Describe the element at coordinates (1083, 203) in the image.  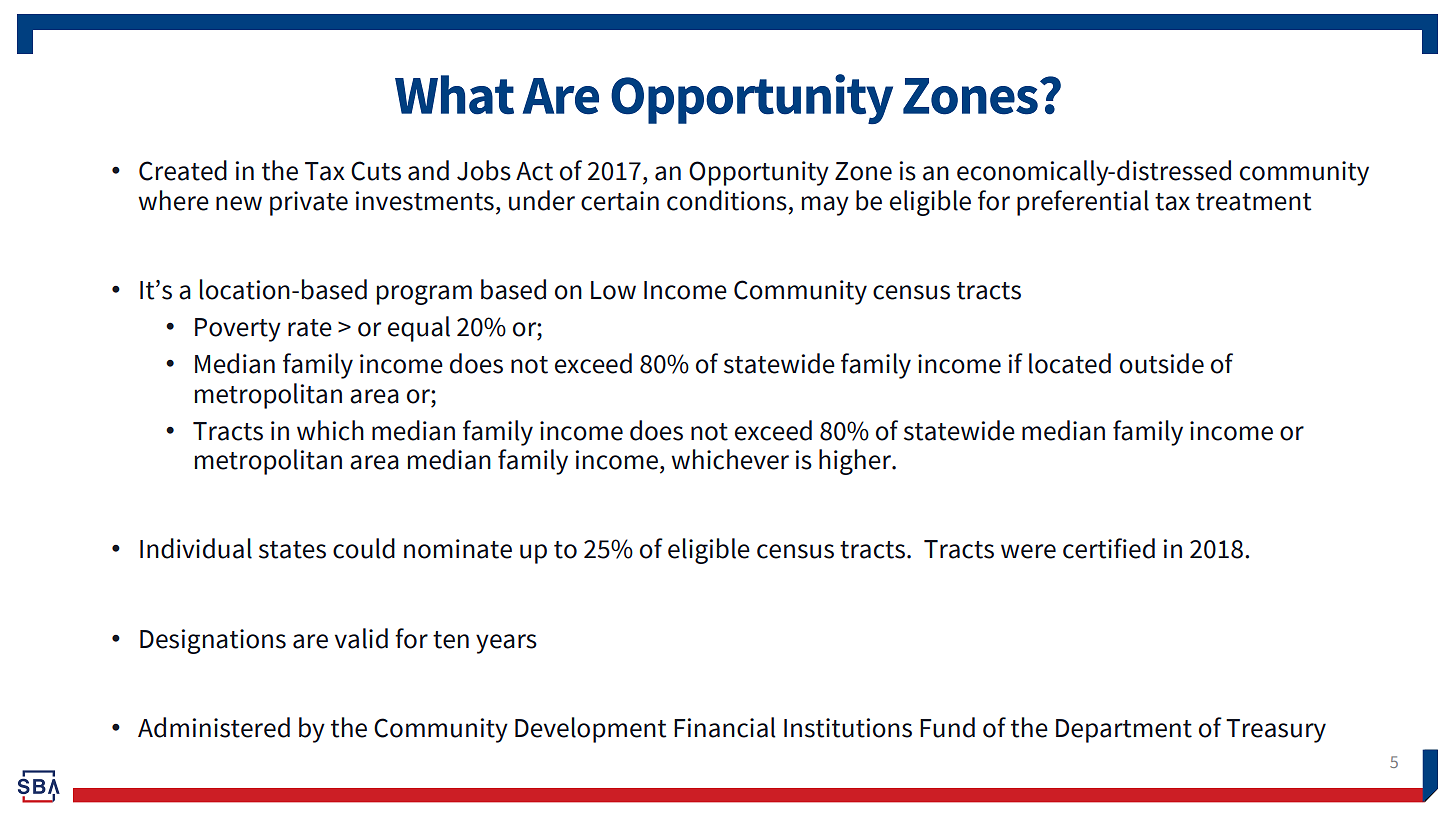
I see `preferential` at that location.
